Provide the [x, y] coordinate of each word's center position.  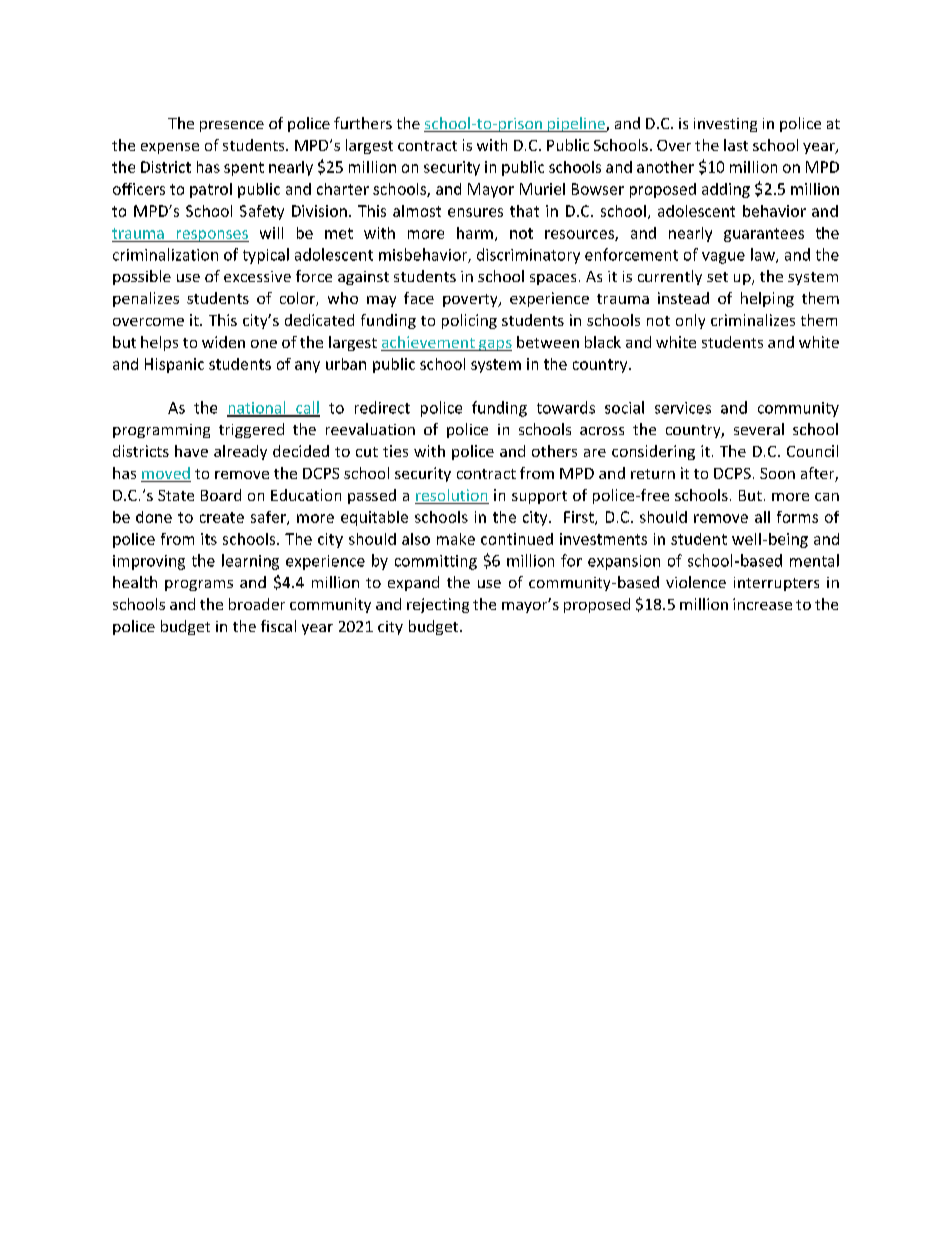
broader [257, 604]
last [736, 145]
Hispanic [174, 365]
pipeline [576, 124]
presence [232, 126]
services [683, 408]
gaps [494, 345]
